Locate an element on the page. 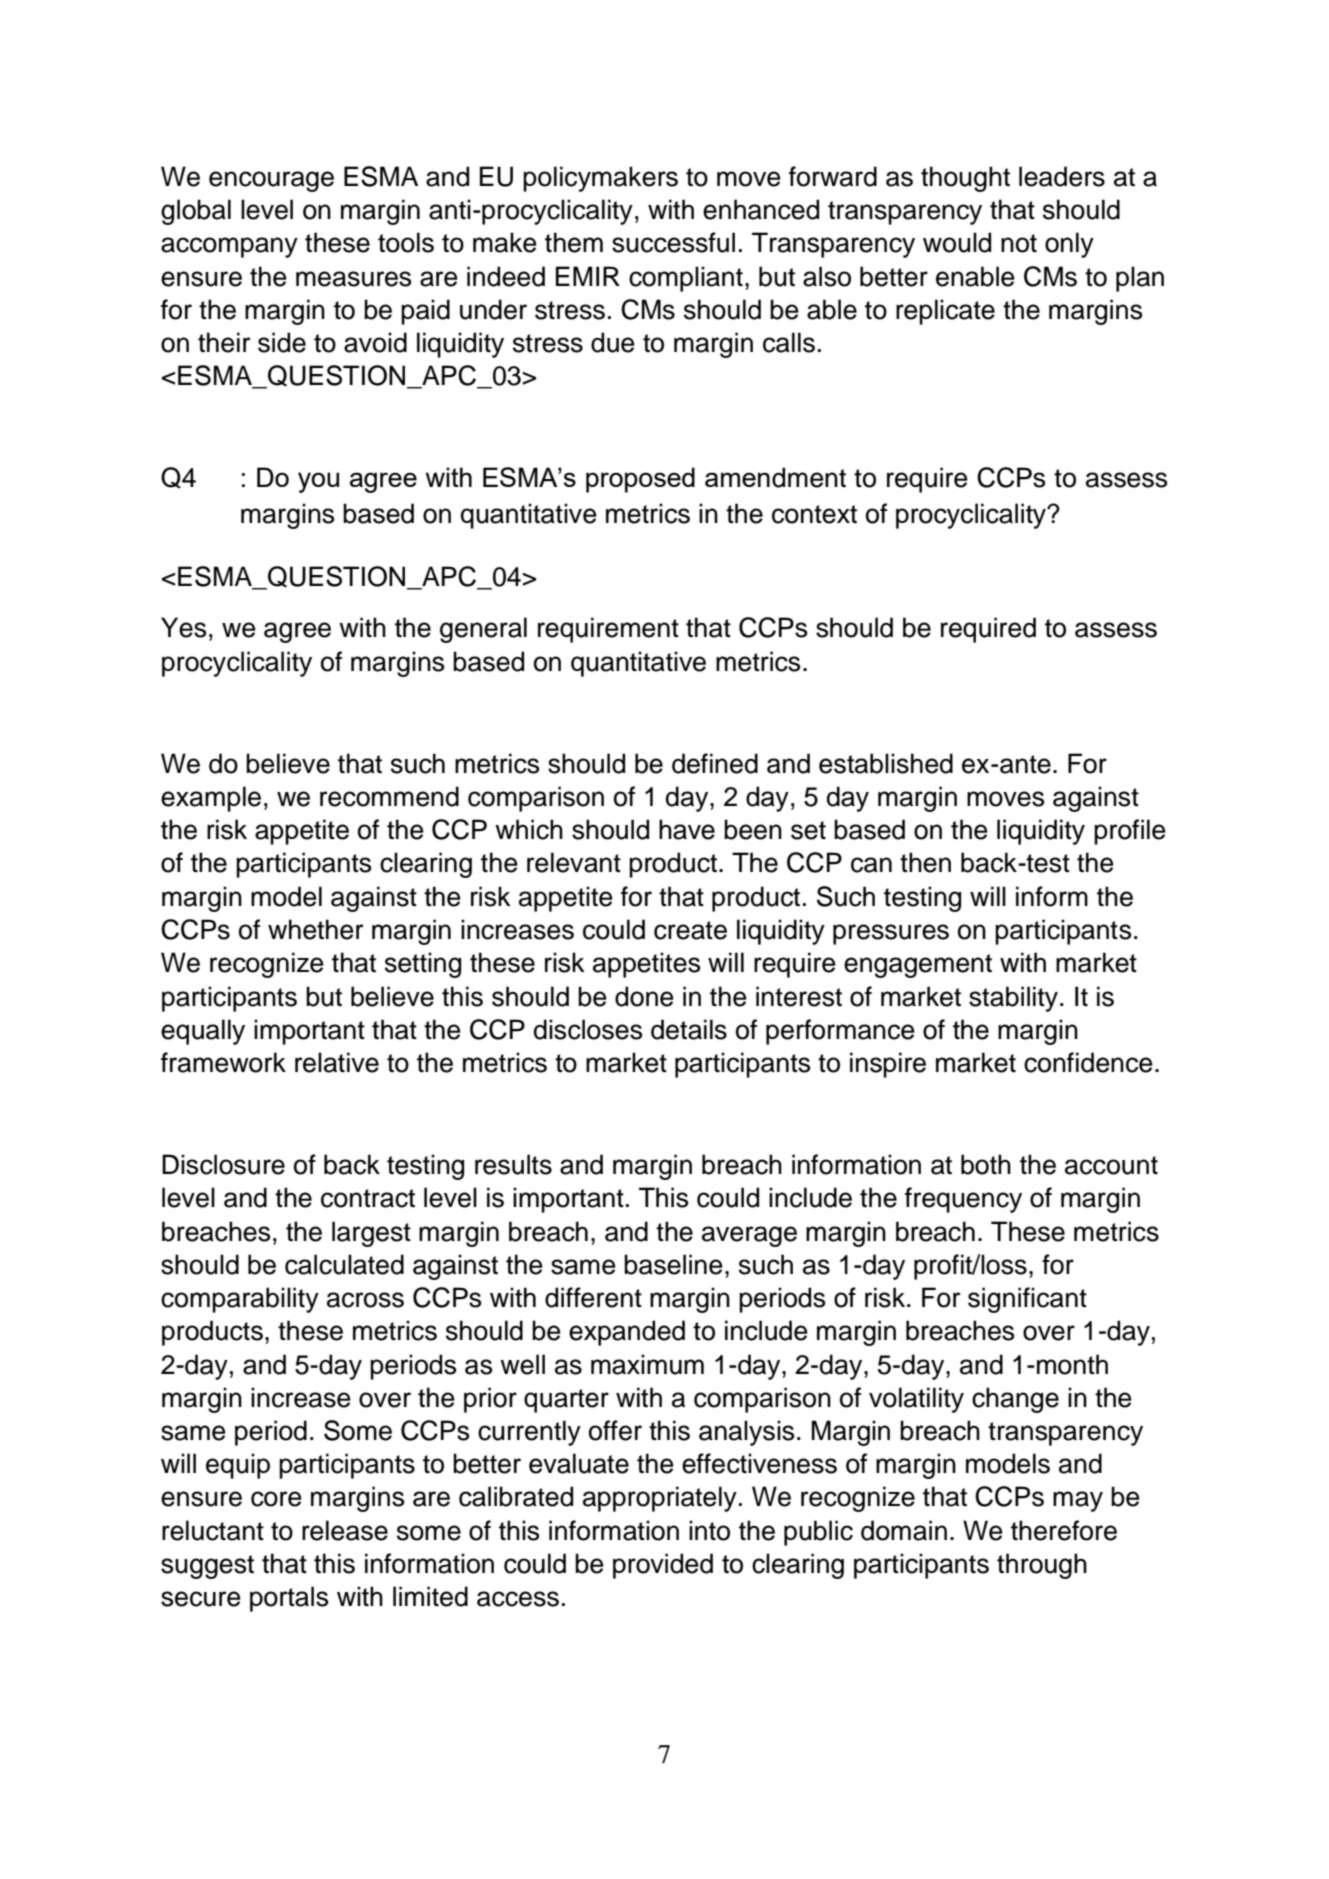 This document has width=1329, height=1879. then is located at coordinates (925, 862).
